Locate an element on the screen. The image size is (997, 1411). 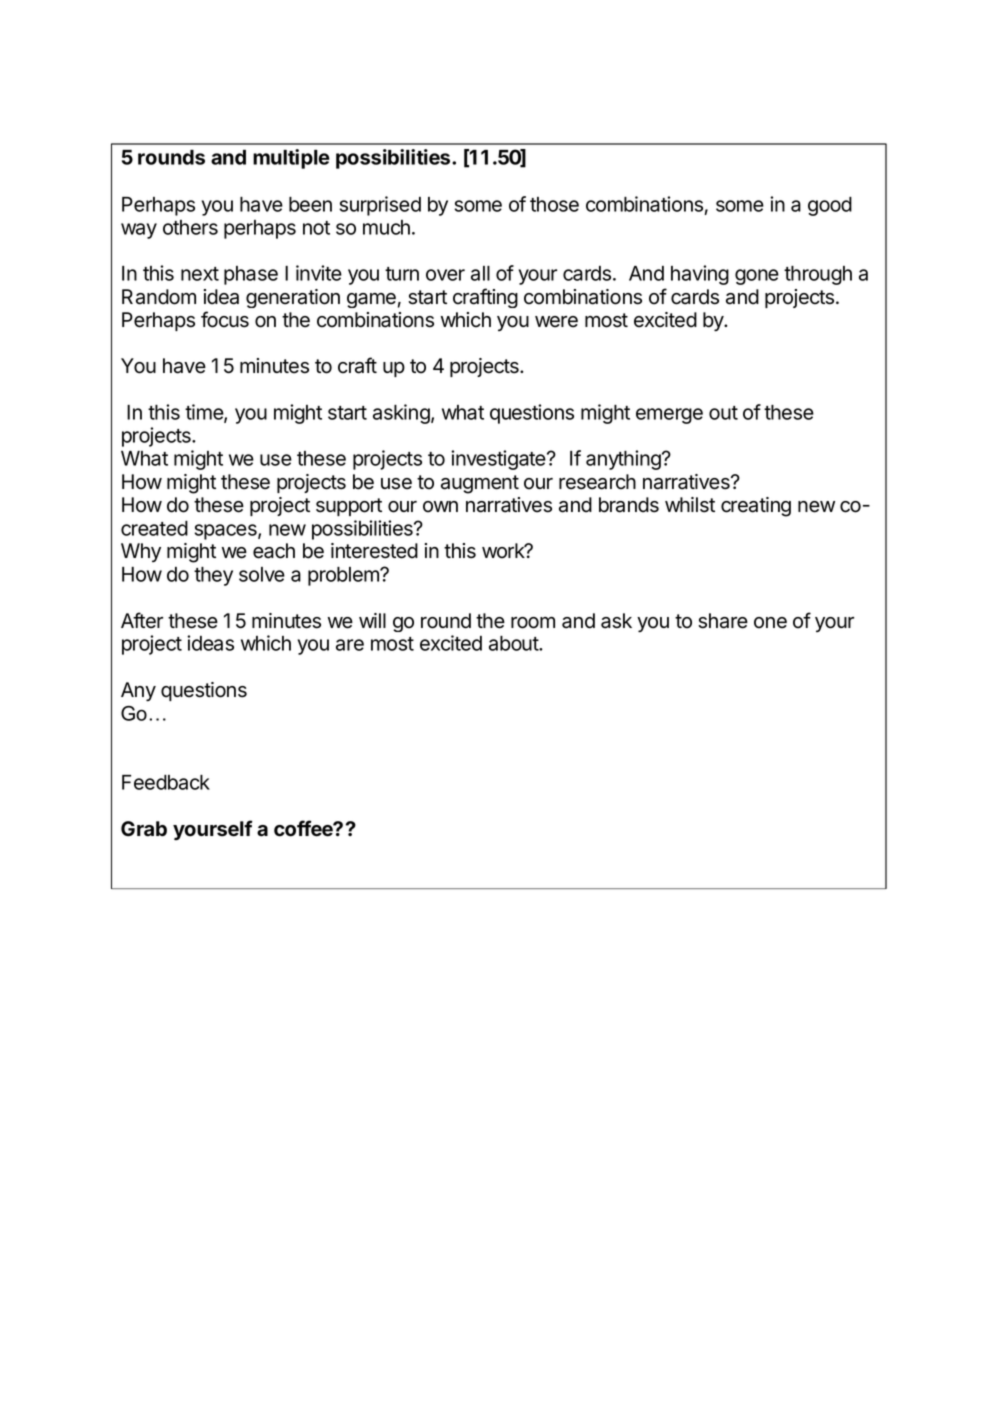
good is located at coordinates (830, 206).
